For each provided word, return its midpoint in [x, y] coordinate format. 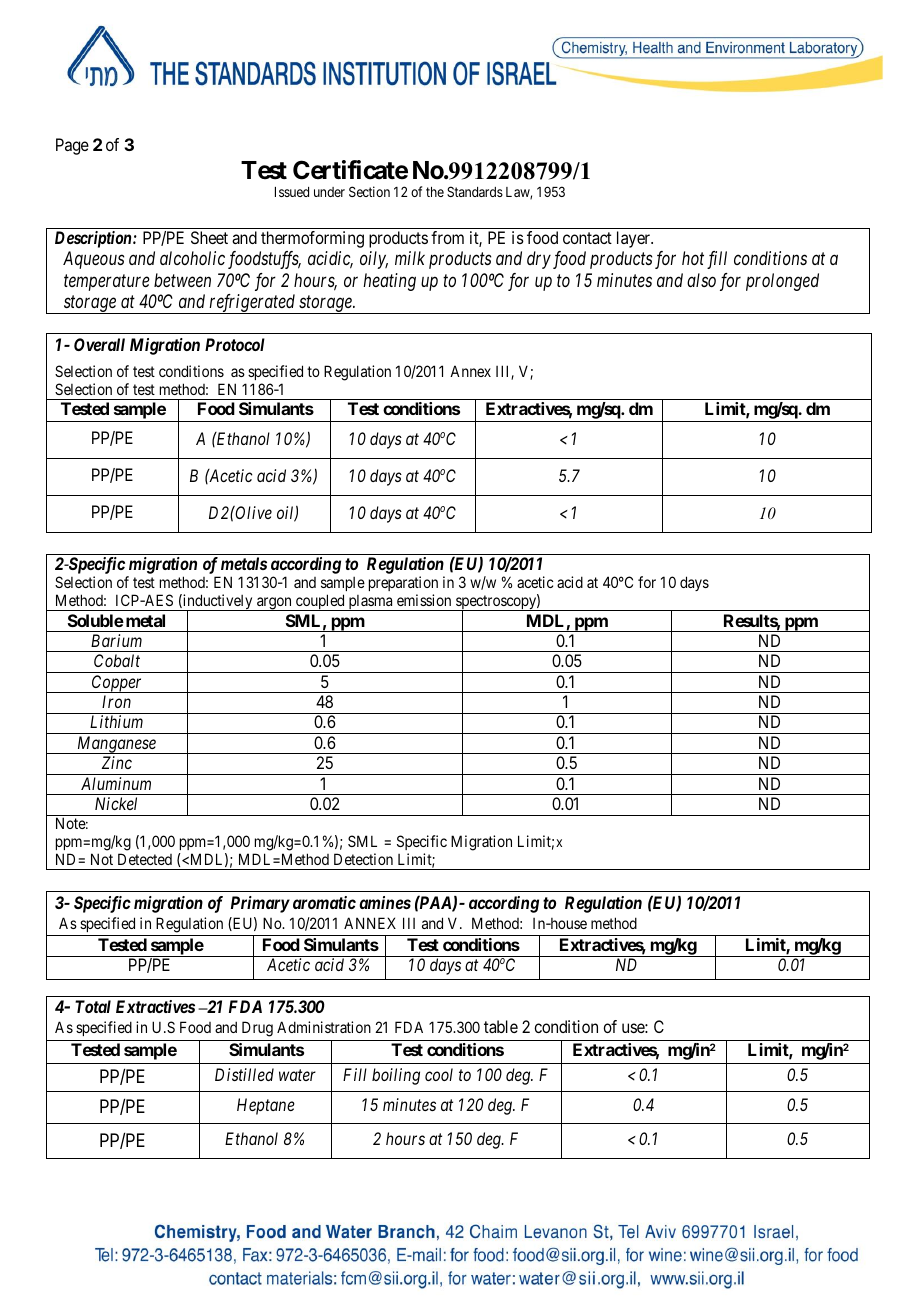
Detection [363, 859]
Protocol [235, 344]
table [501, 1026]
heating [389, 282]
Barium [116, 640]
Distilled [244, 1074]
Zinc [117, 762]
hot [693, 258]
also [701, 280]
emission [424, 600]
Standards [475, 191]
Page [72, 146]
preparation [403, 583]
